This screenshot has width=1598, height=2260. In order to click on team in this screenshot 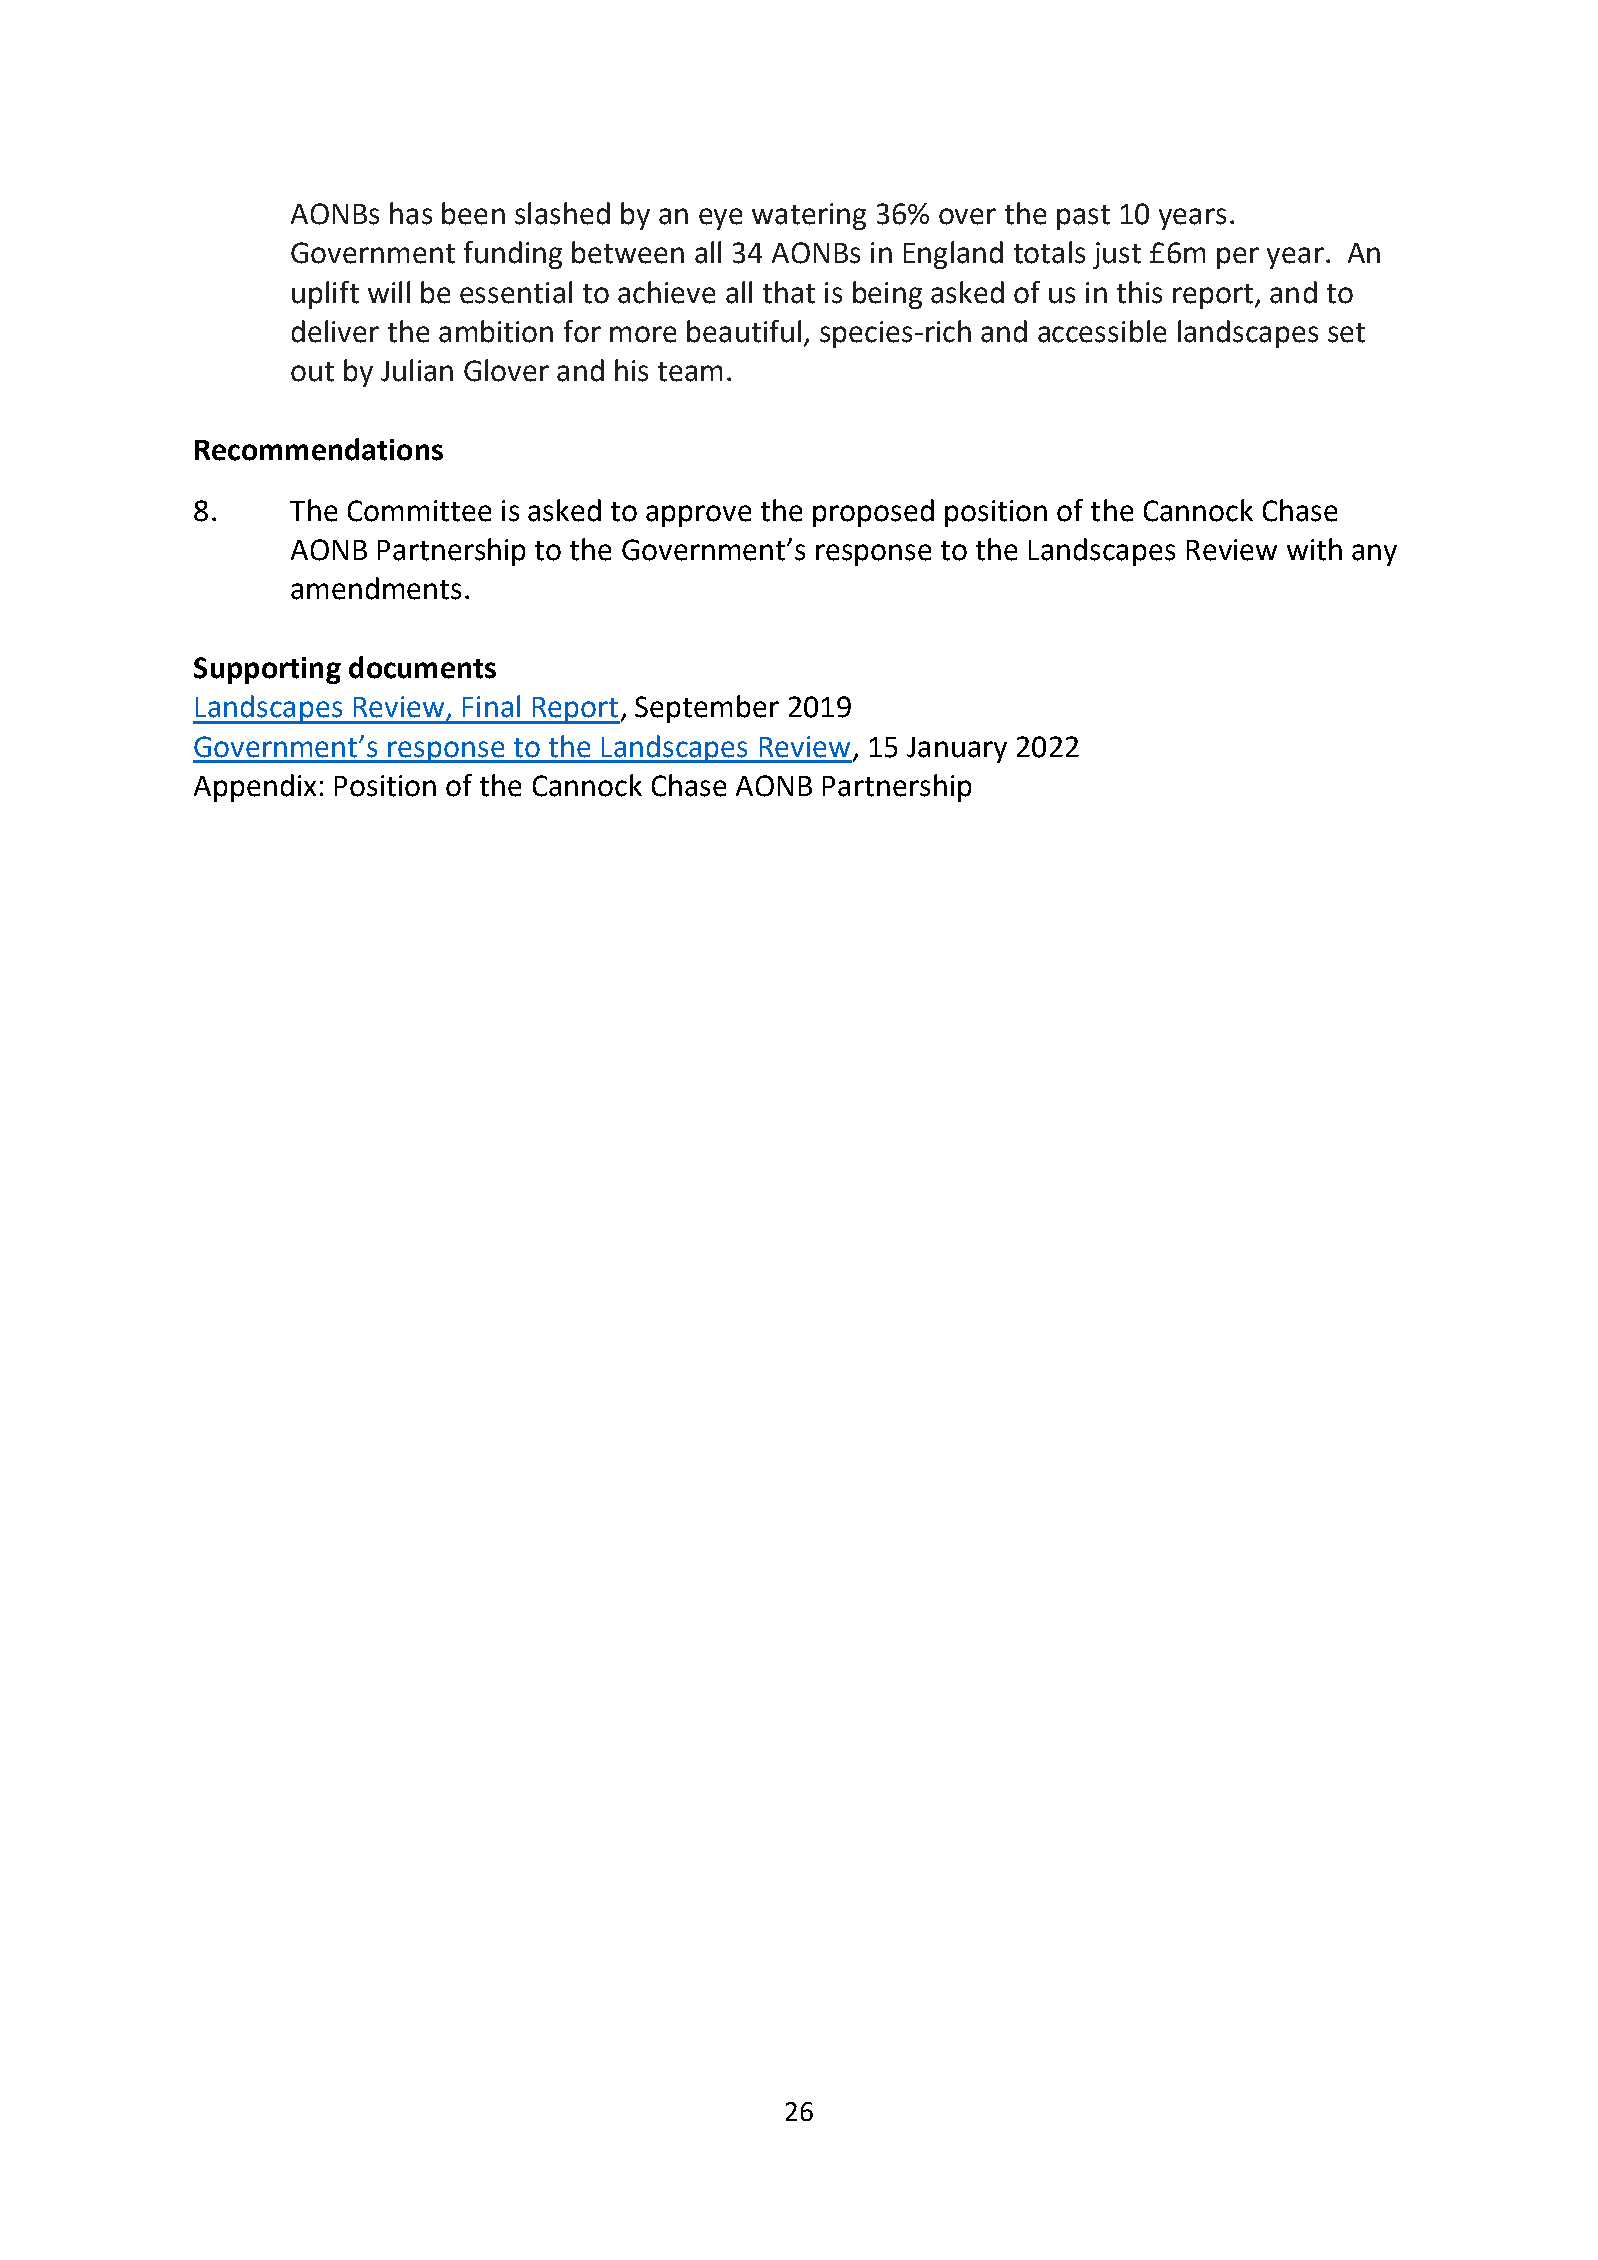, I will do `click(690, 372)`.
